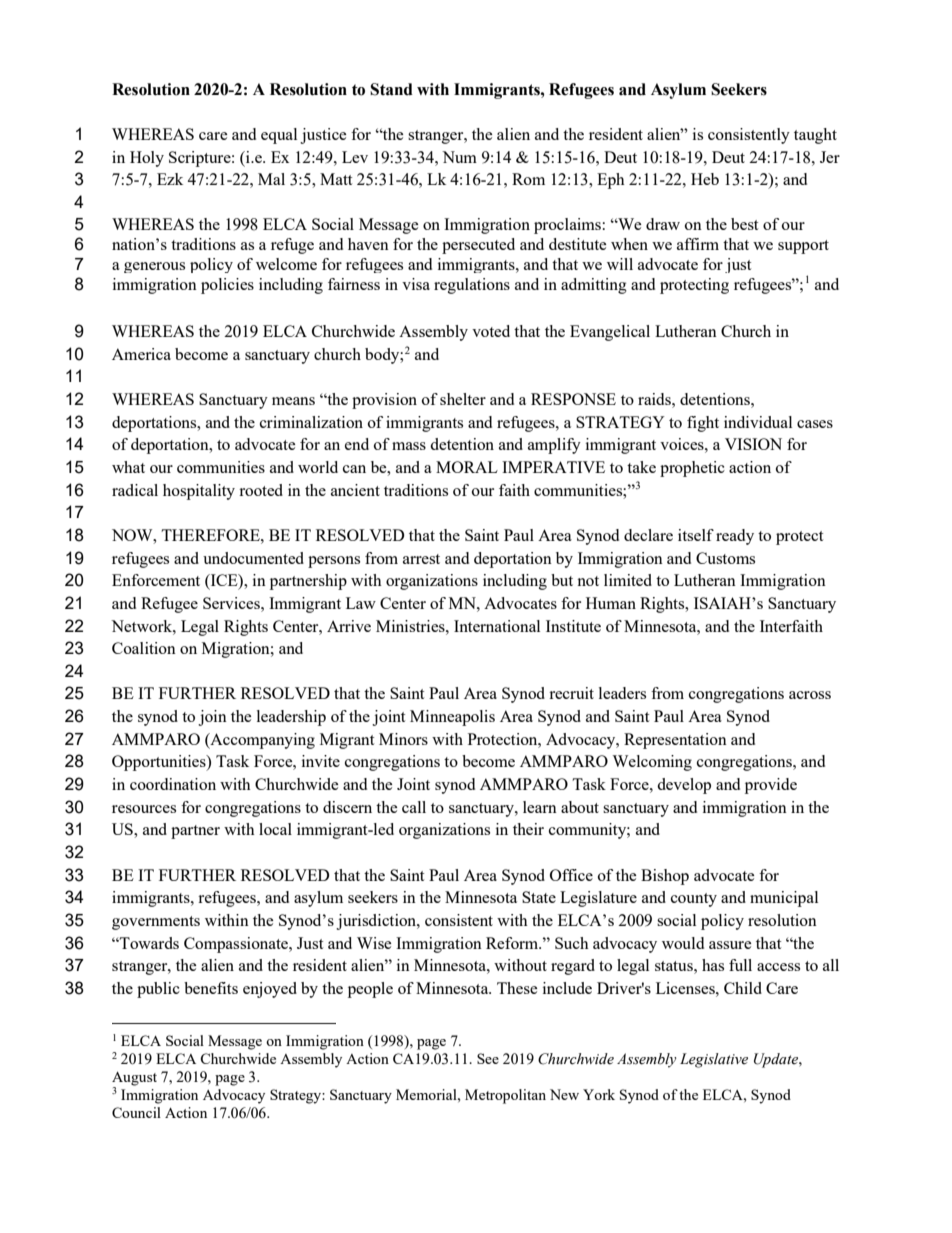  Describe the element at coordinates (134, 1079) in the screenshot. I see `August` at that location.
